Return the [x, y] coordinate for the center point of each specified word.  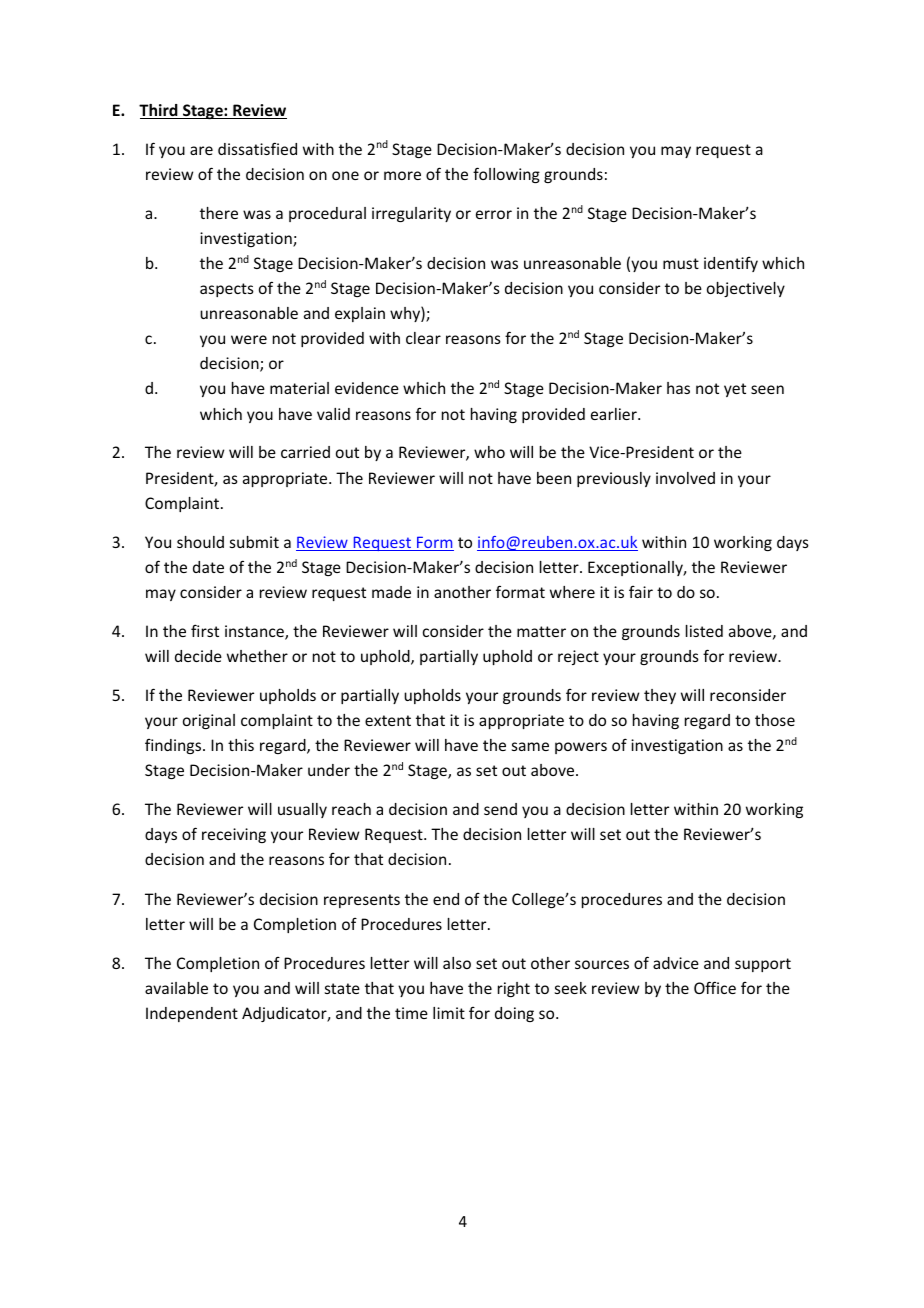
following [506, 175]
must [681, 263]
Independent [192, 1014]
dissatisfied [257, 148]
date [208, 567]
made [391, 592]
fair [641, 592]
